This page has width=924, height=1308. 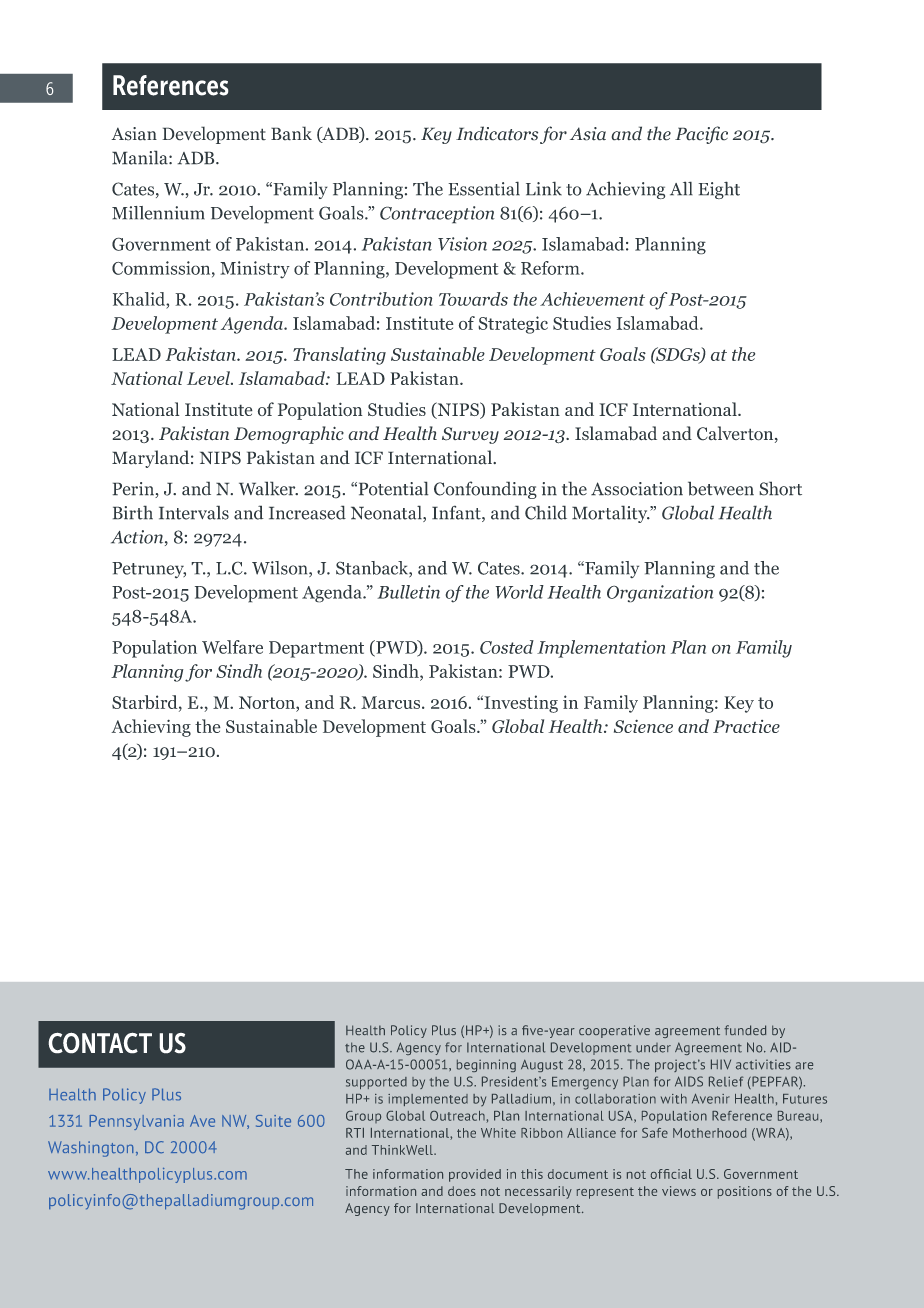 I want to click on Essential, so click(x=484, y=188).
